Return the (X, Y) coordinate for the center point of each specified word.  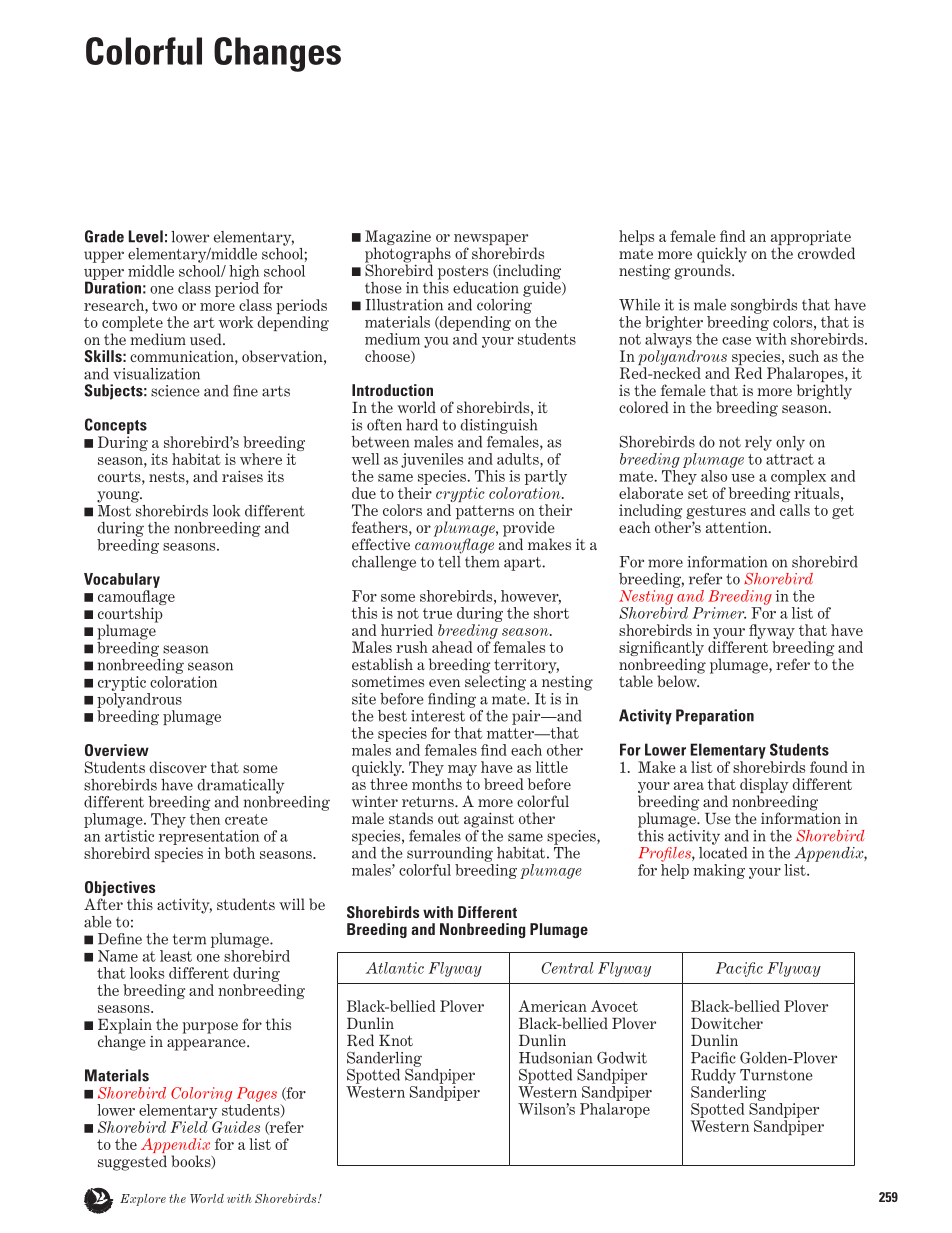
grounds (703, 271)
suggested (132, 1163)
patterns (485, 512)
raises (242, 476)
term (189, 939)
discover (178, 767)
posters (463, 272)
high (244, 272)
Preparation (715, 717)
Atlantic (395, 968)
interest (438, 716)
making (719, 871)
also (714, 476)
